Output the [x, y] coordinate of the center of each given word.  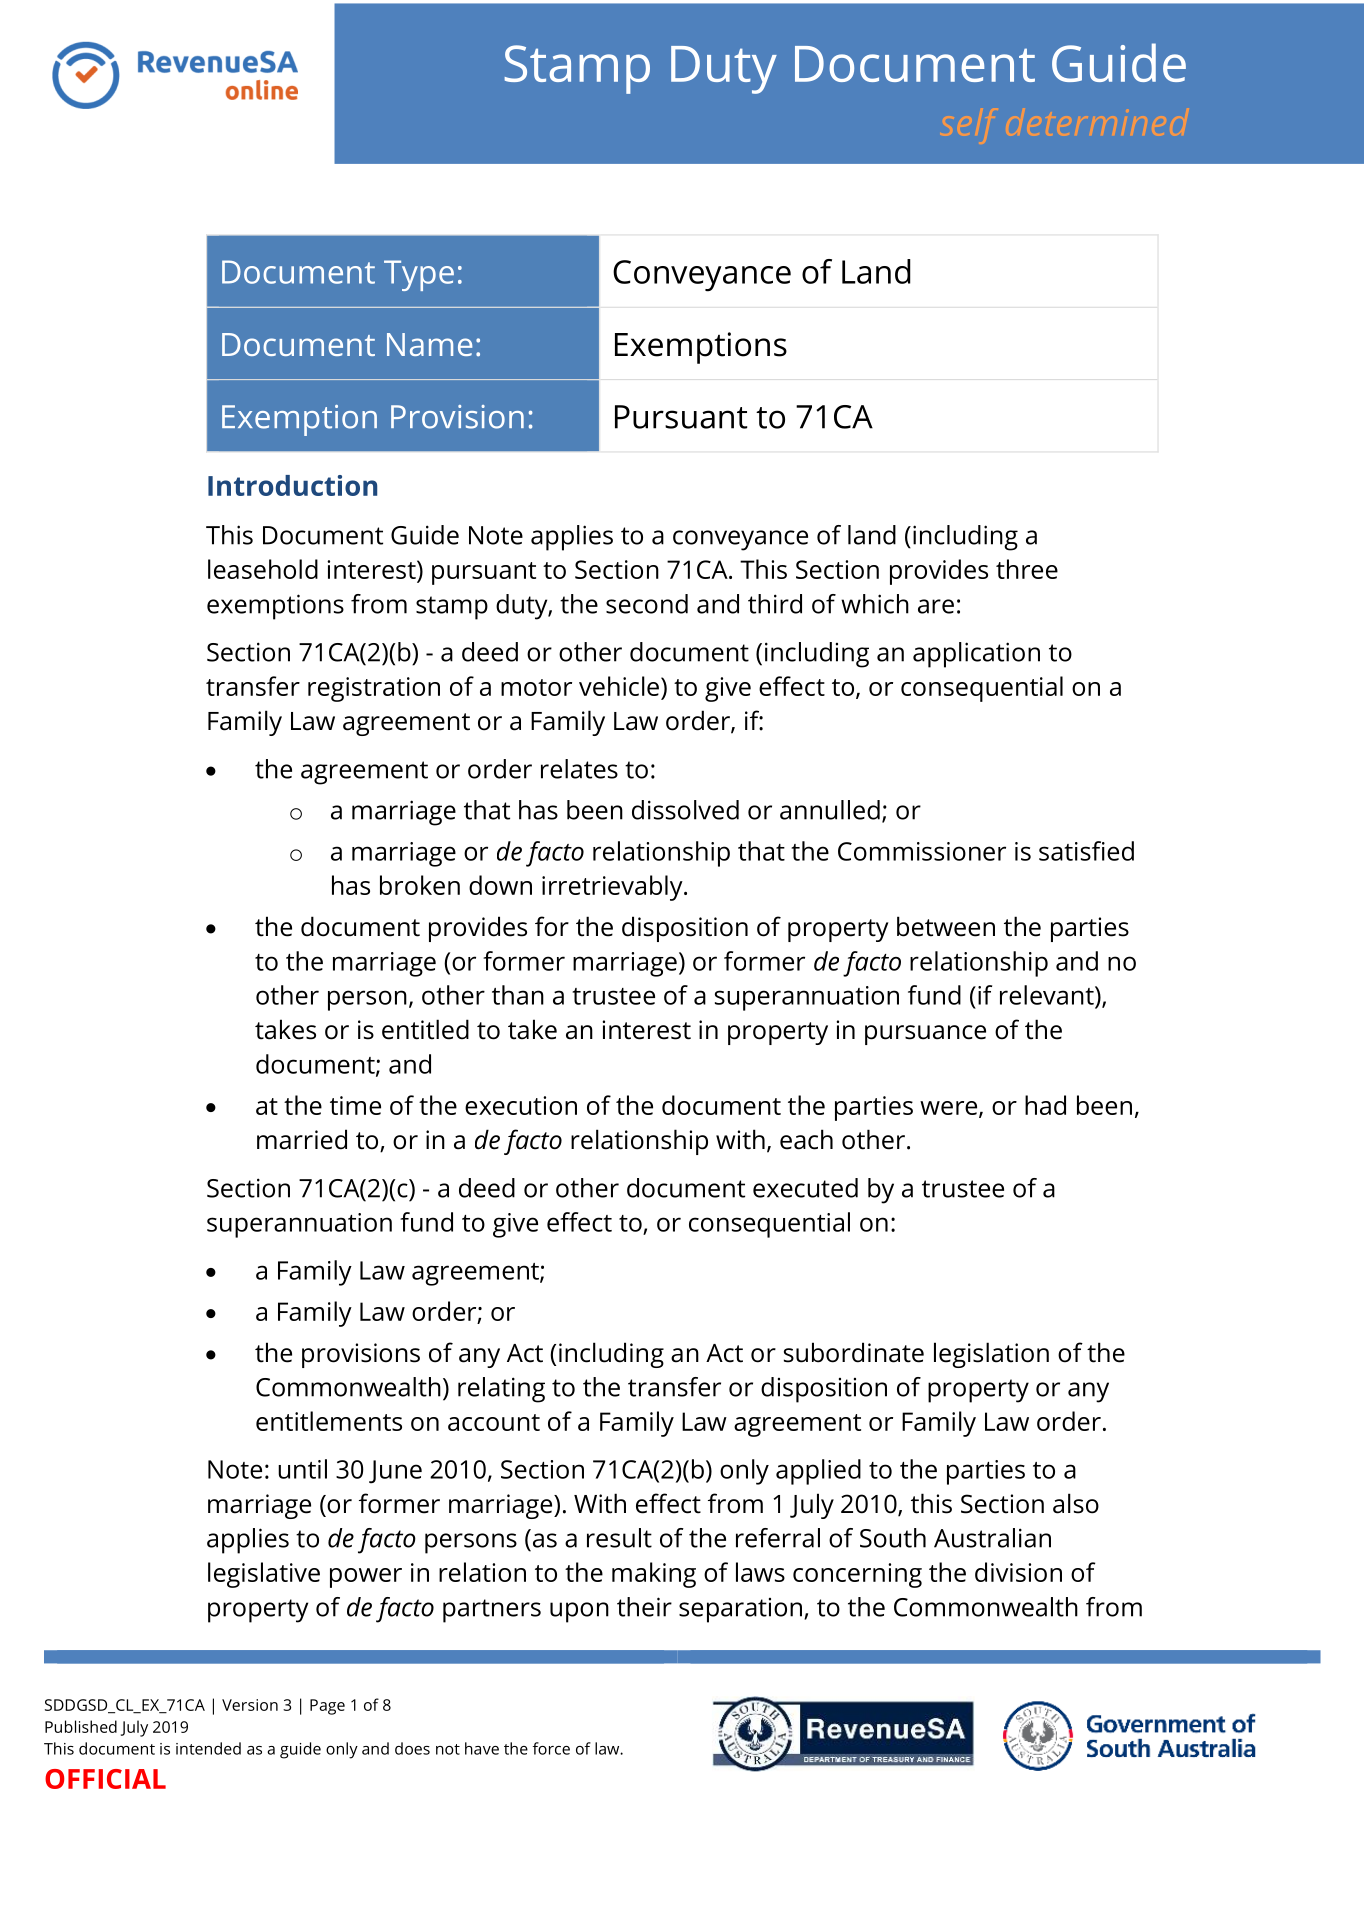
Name [429, 344]
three [1027, 569]
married [302, 1139]
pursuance [925, 1035]
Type [419, 275]
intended [208, 1748]
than [518, 995]
